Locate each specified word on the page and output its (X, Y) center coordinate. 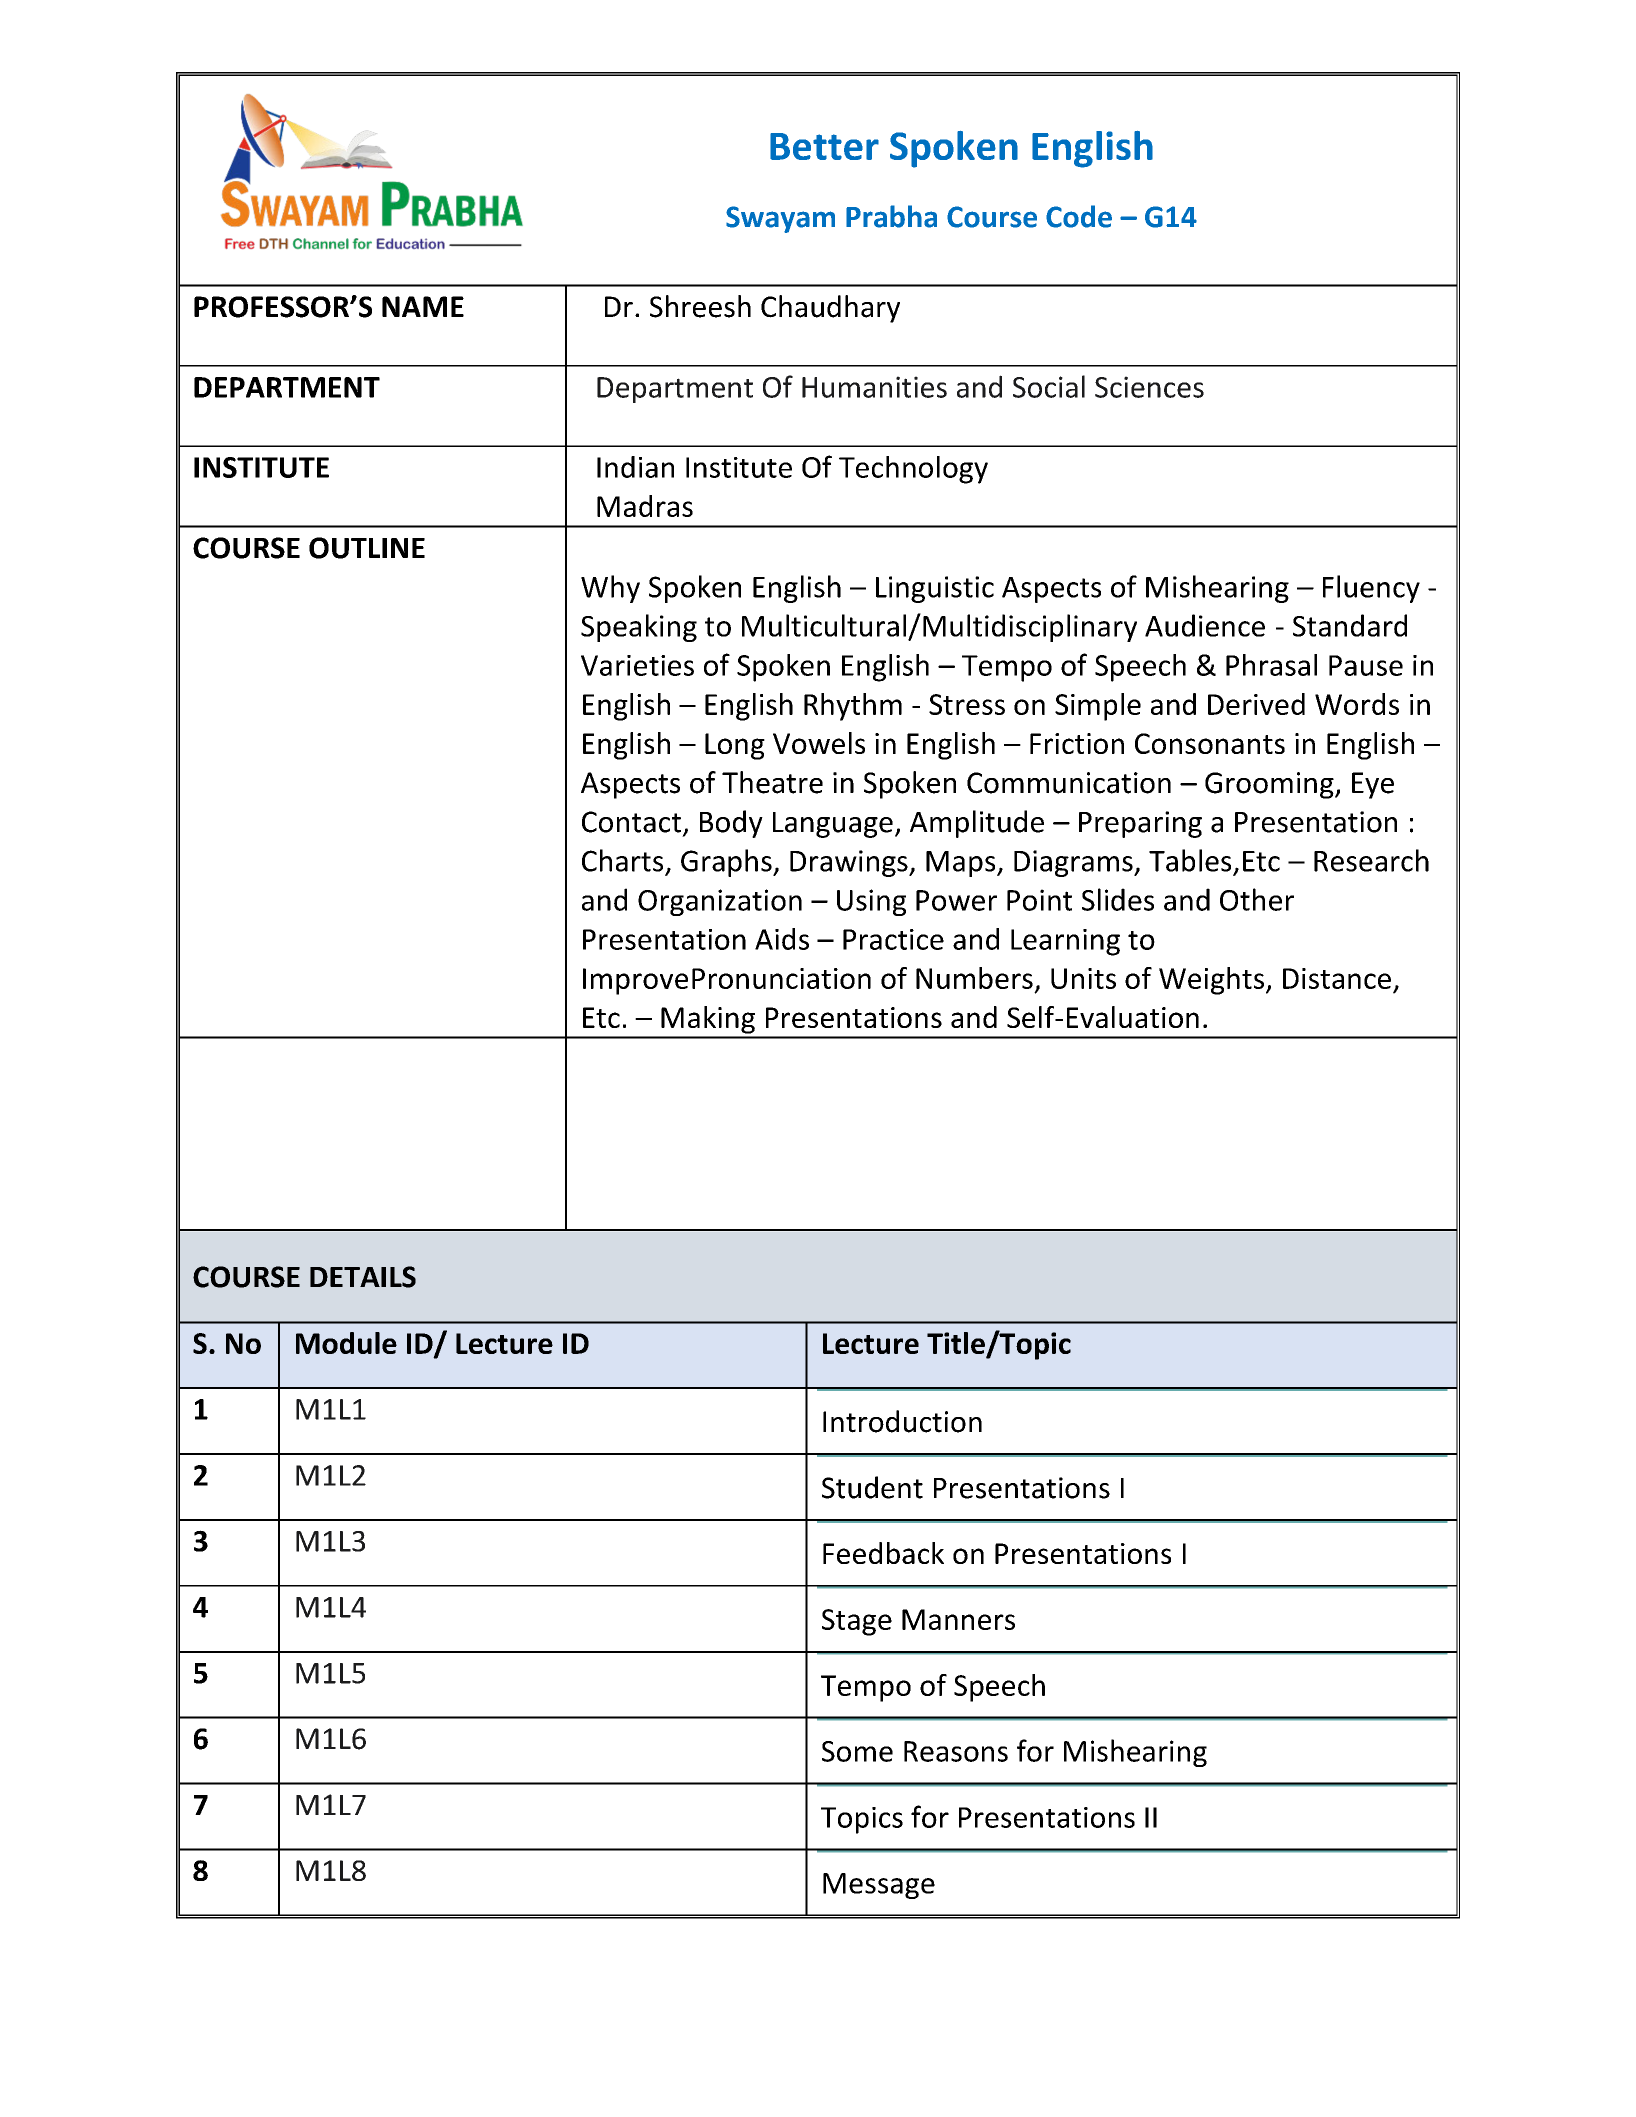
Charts (622, 860)
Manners (958, 1619)
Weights (1211, 981)
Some (857, 1751)
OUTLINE (367, 548)
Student (872, 1487)
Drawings (850, 863)
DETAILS (363, 1277)
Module (346, 1343)
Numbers (974, 978)
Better (824, 146)
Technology (913, 470)
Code (1079, 216)
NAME (423, 306)
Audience (1205, 625)
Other (1257, 899)
